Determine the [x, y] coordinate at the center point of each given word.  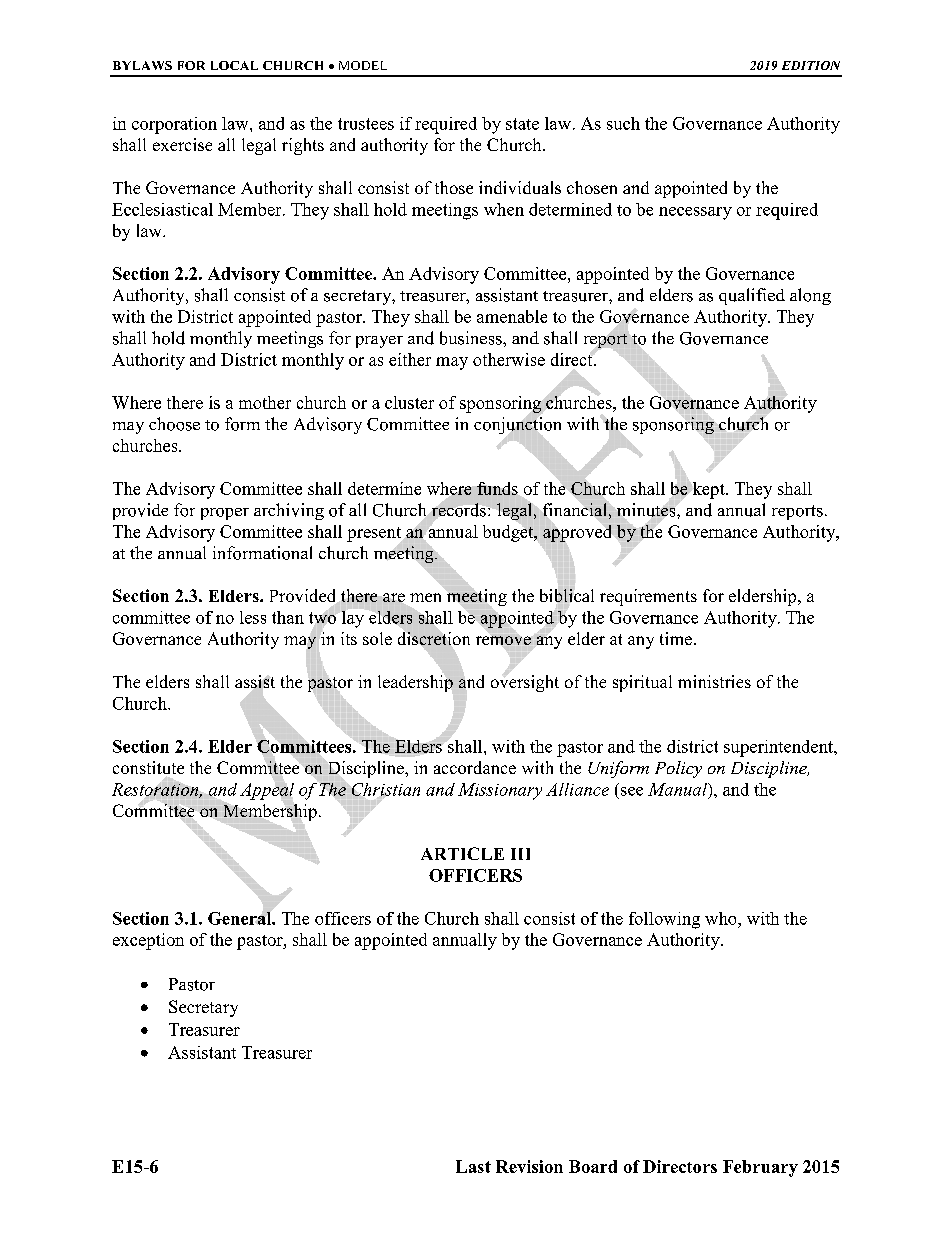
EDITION [811, 65]
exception [148, 941]
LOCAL [234, 65]
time [677, 638]
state [522, 124]
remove [503, 640]
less [253, 617]
